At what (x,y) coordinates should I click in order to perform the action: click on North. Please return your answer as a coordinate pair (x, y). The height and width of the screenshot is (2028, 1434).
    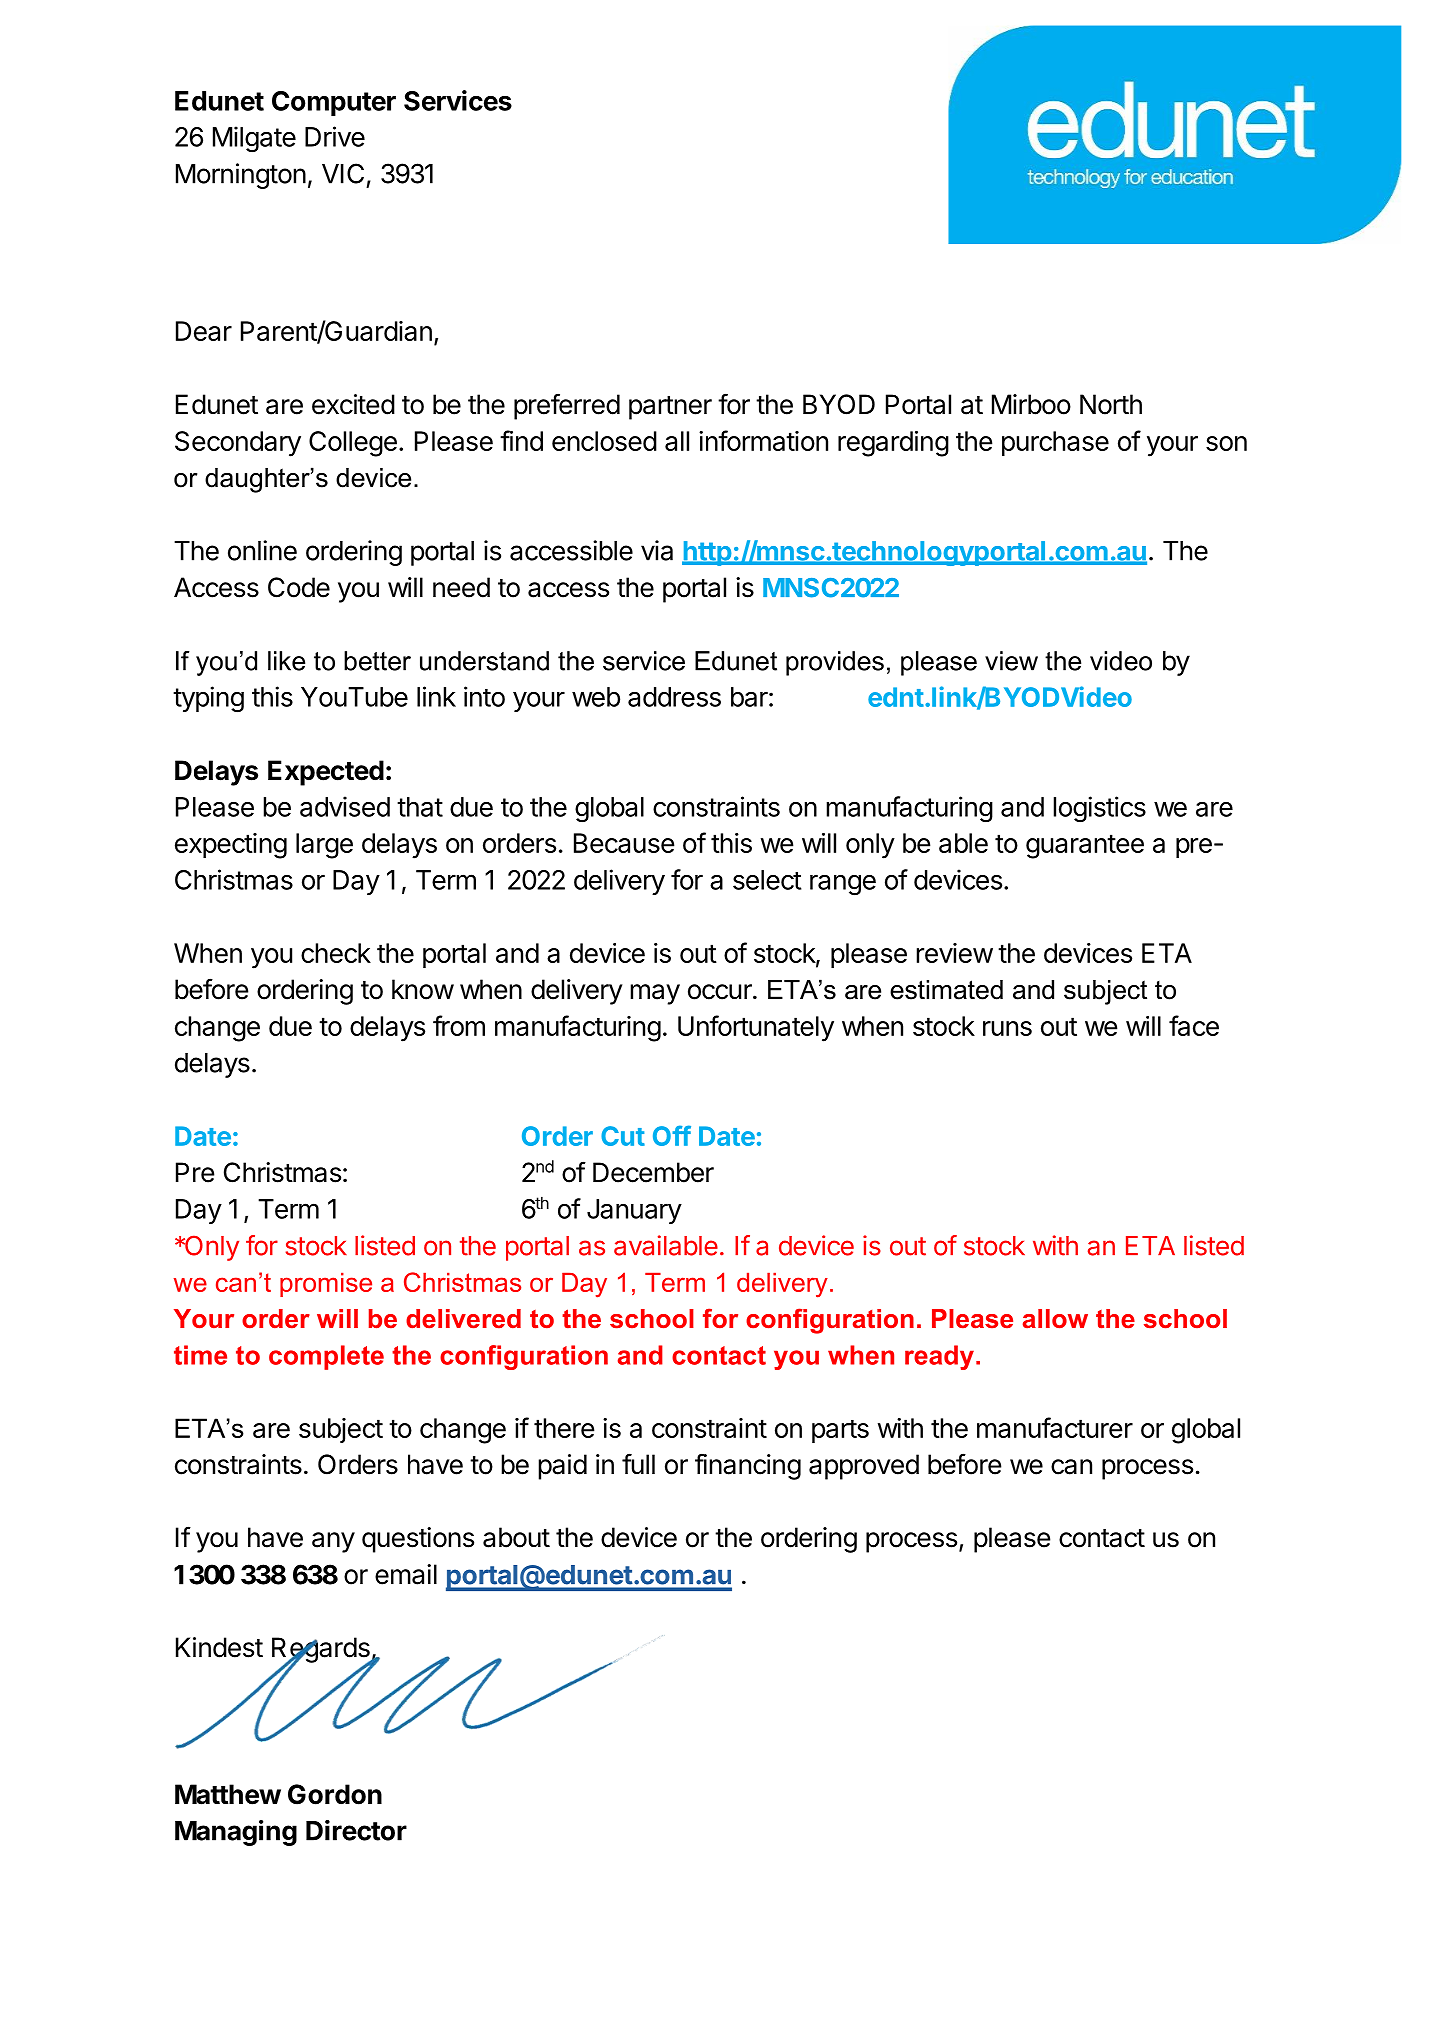
    Looking at the image, I should click on (1111, 404).
